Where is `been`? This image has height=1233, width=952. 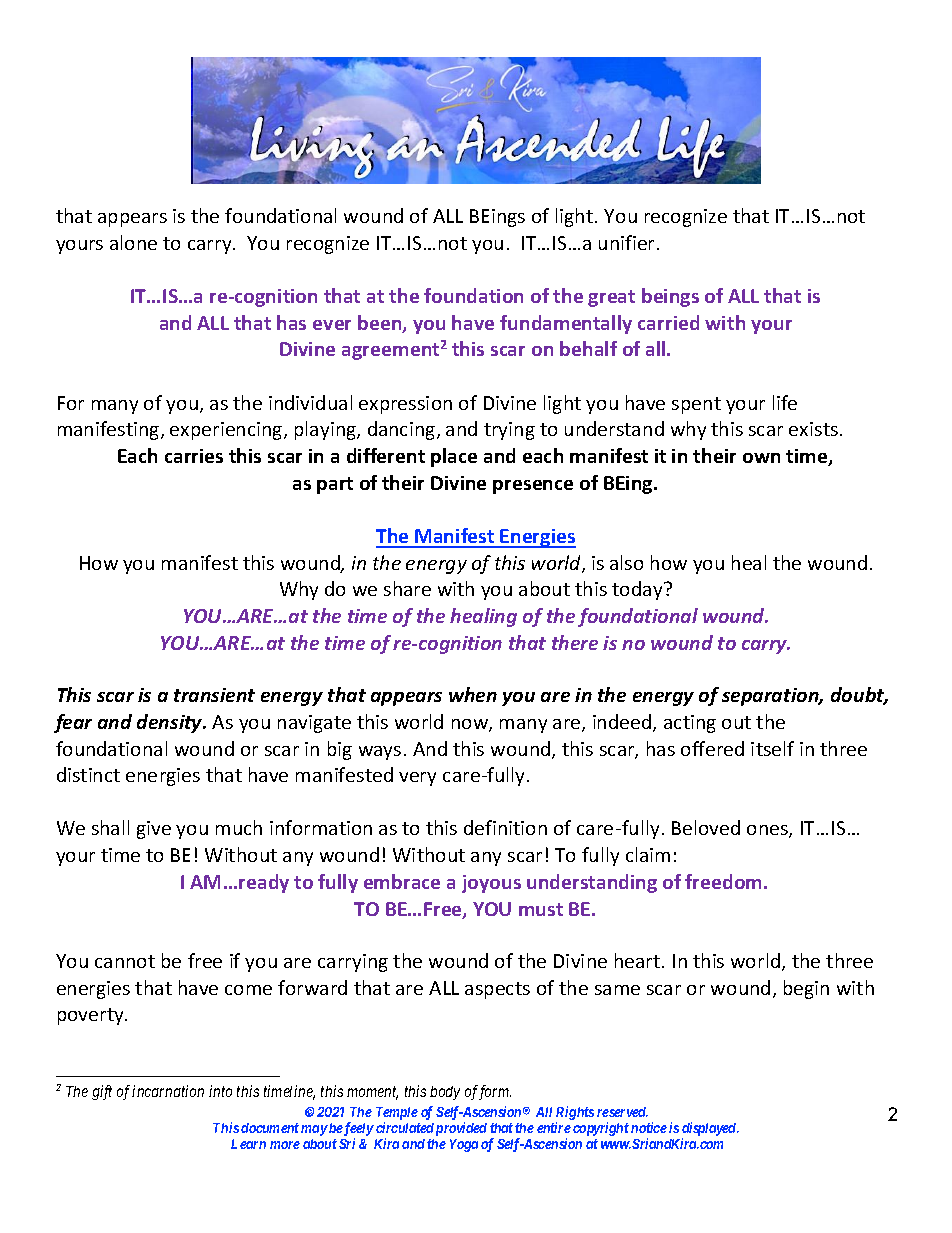 been is located at coordinates (381, 324).
